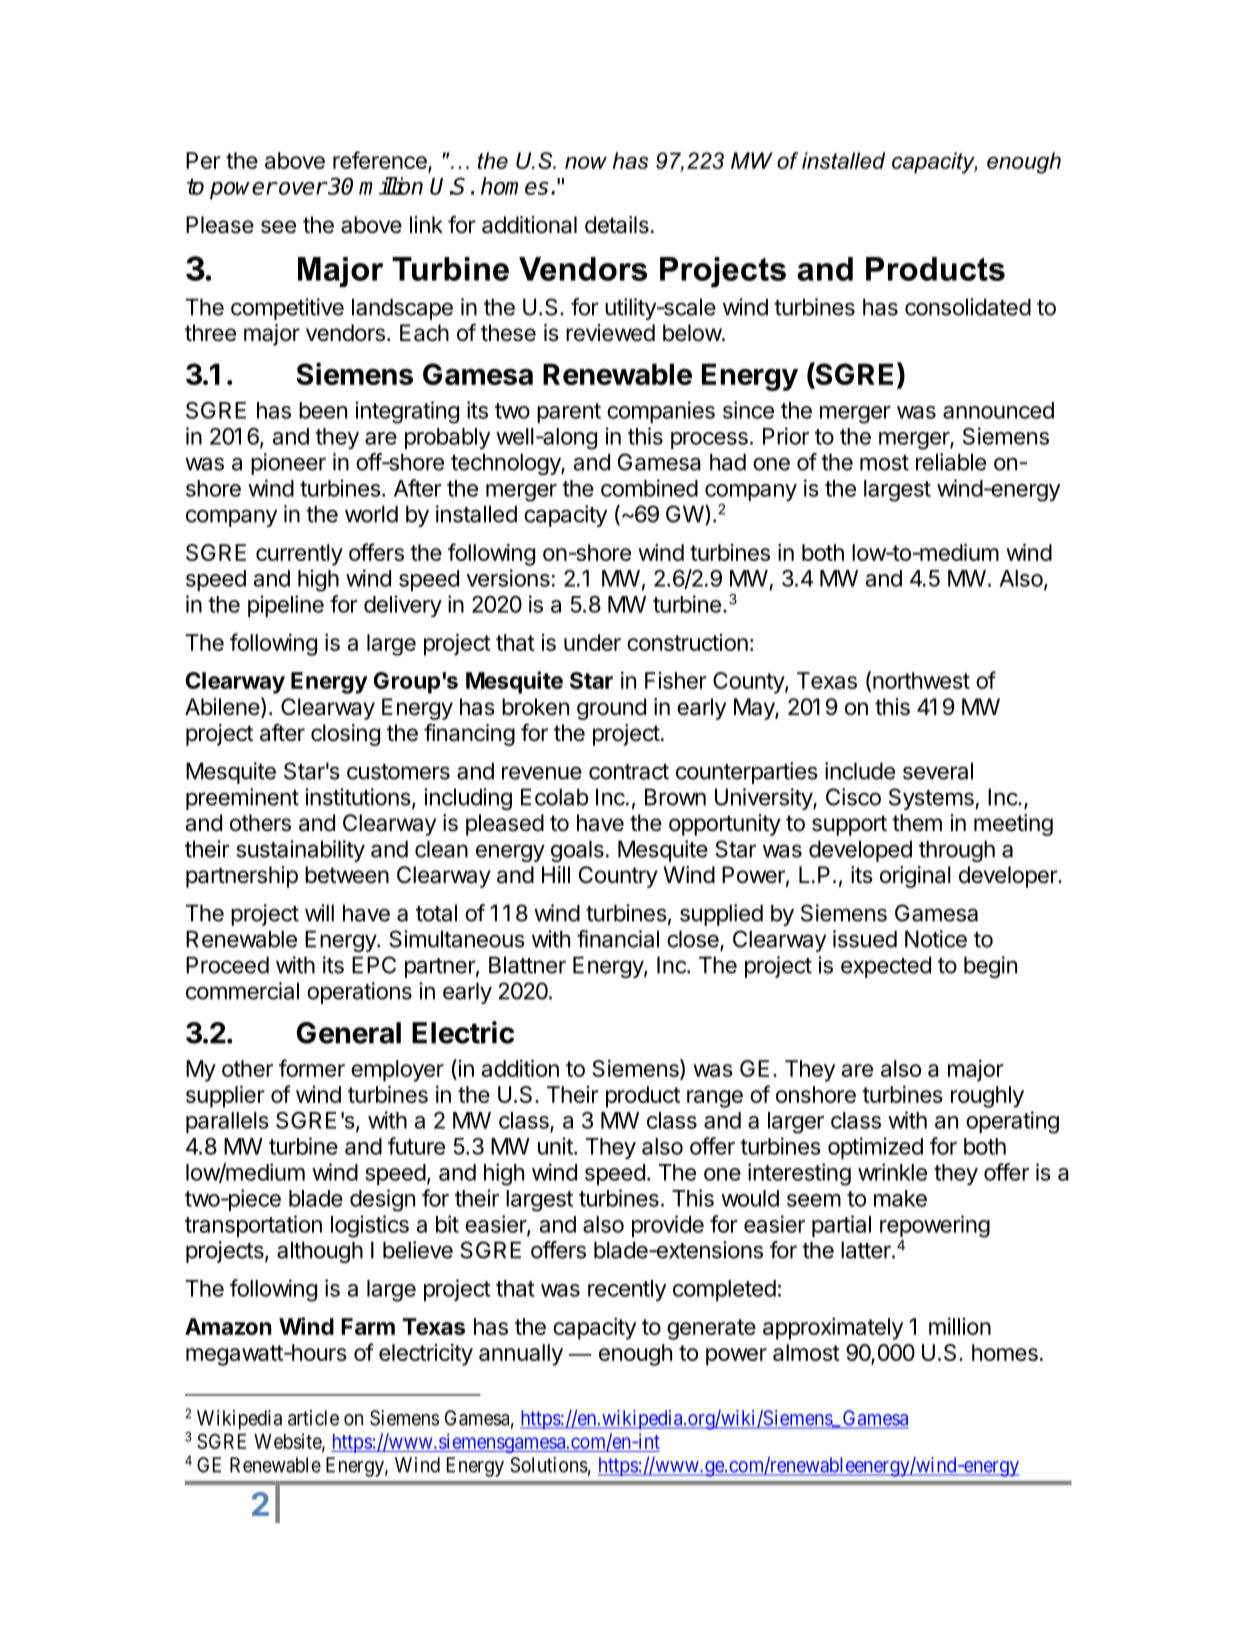  What do you see at coordinates (313, 1418) in the image?
I see `article` at bounding box center [313, 1418].
